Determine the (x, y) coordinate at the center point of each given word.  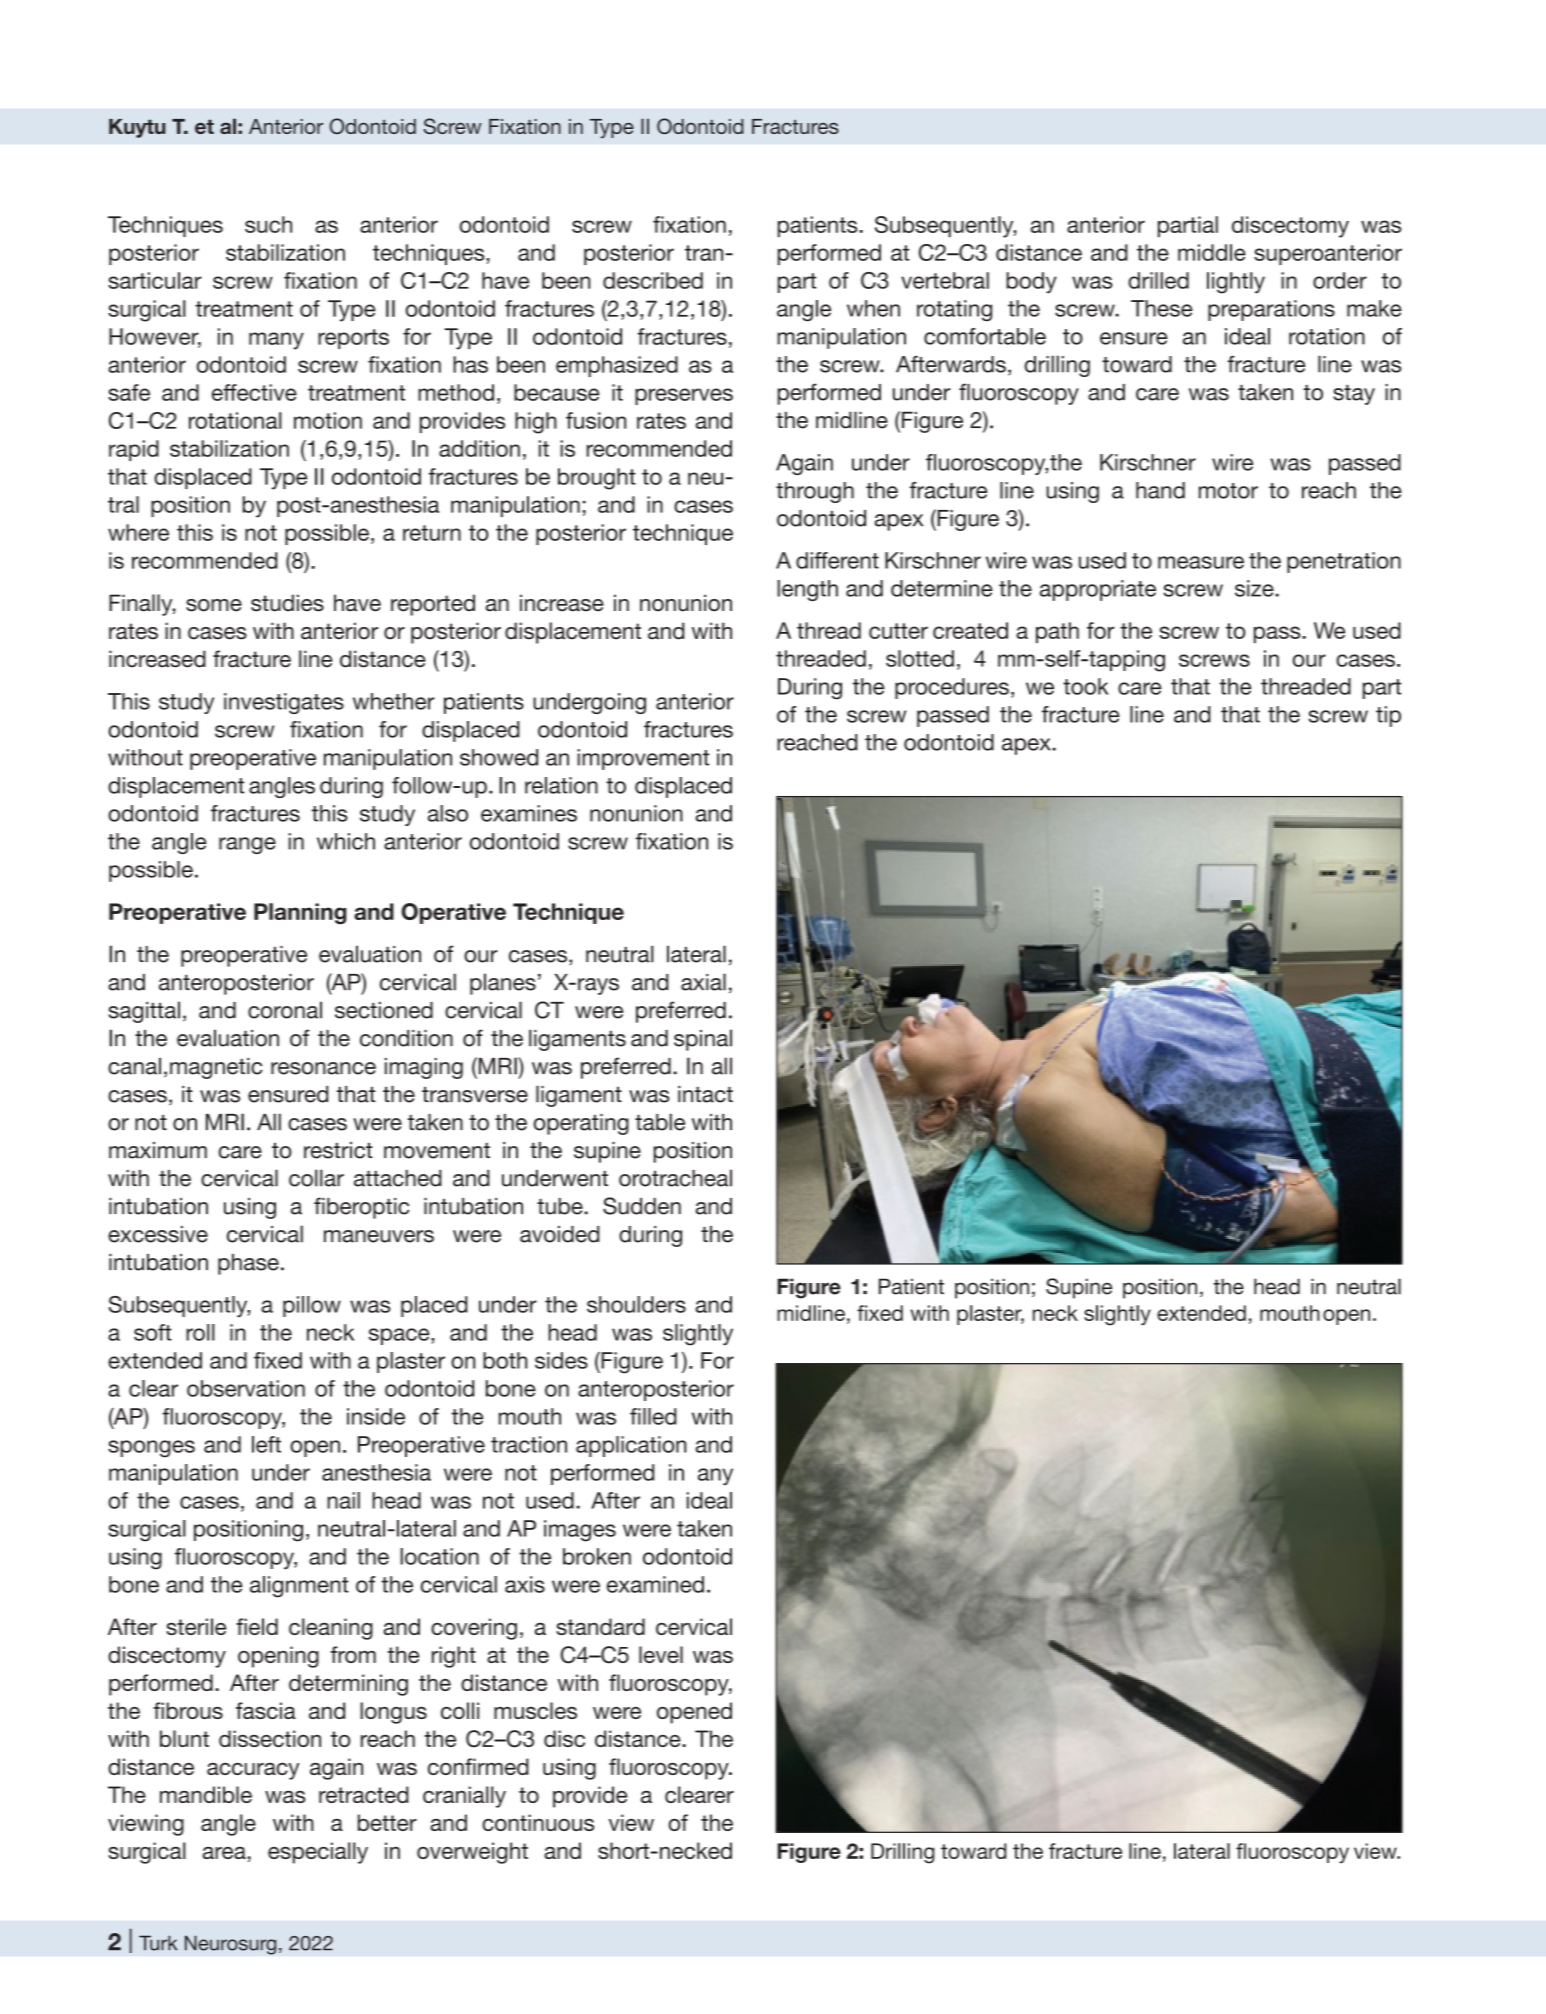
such (268, 224)
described (653, 280)
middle (1212, 252)
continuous (538, 1822)
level (661, 1654)
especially (318, 1853)
